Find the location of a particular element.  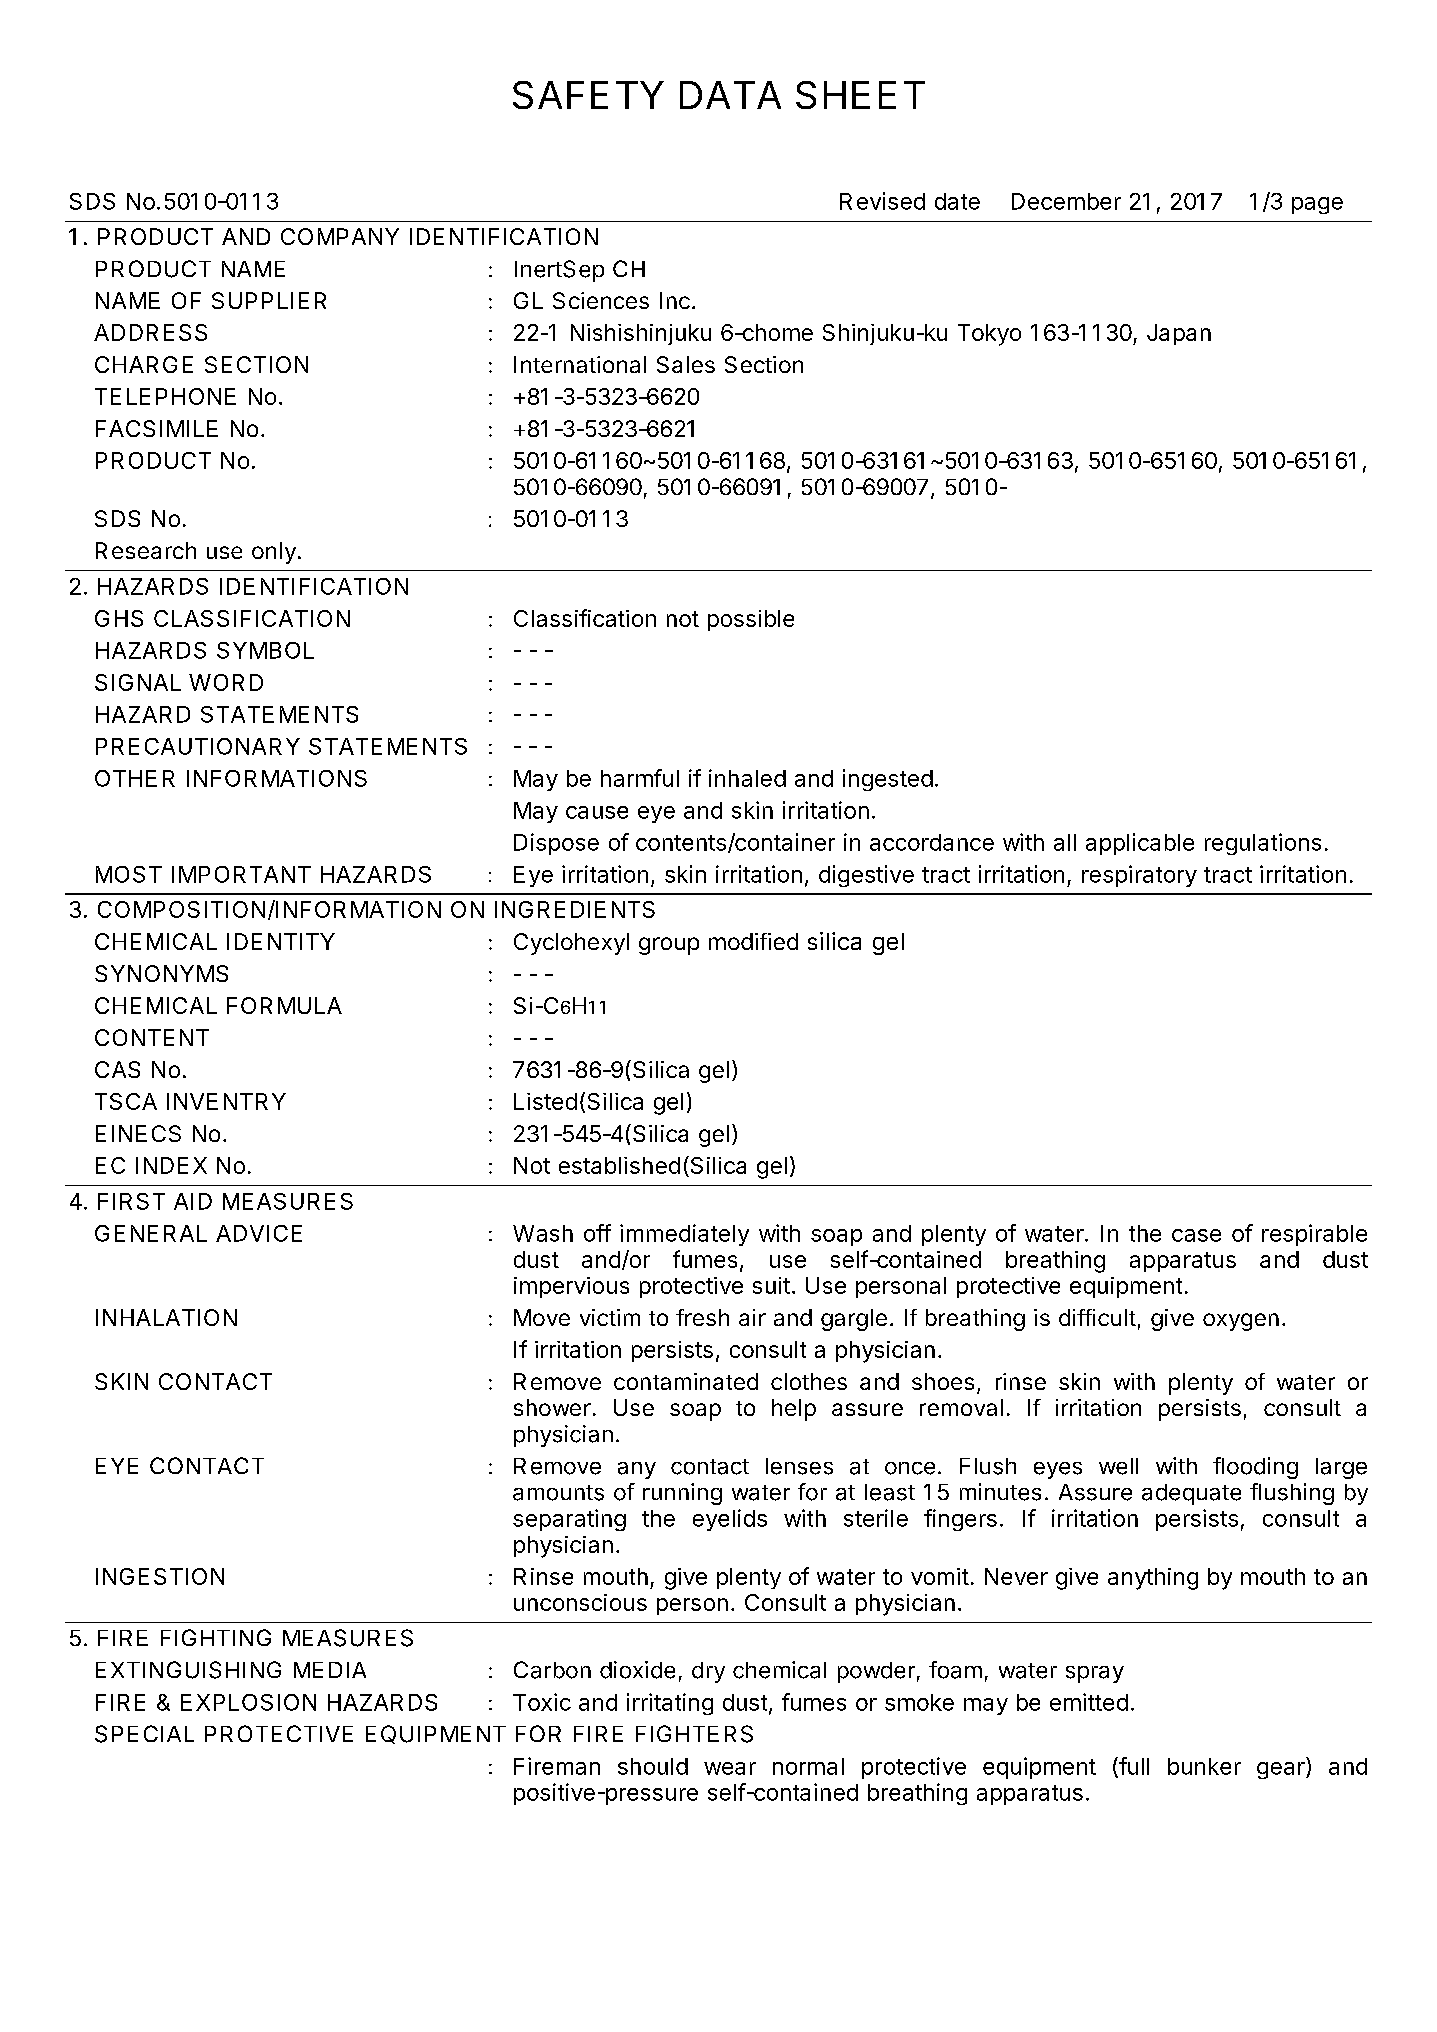

COMPANY is located at coordinates (340, 236).
